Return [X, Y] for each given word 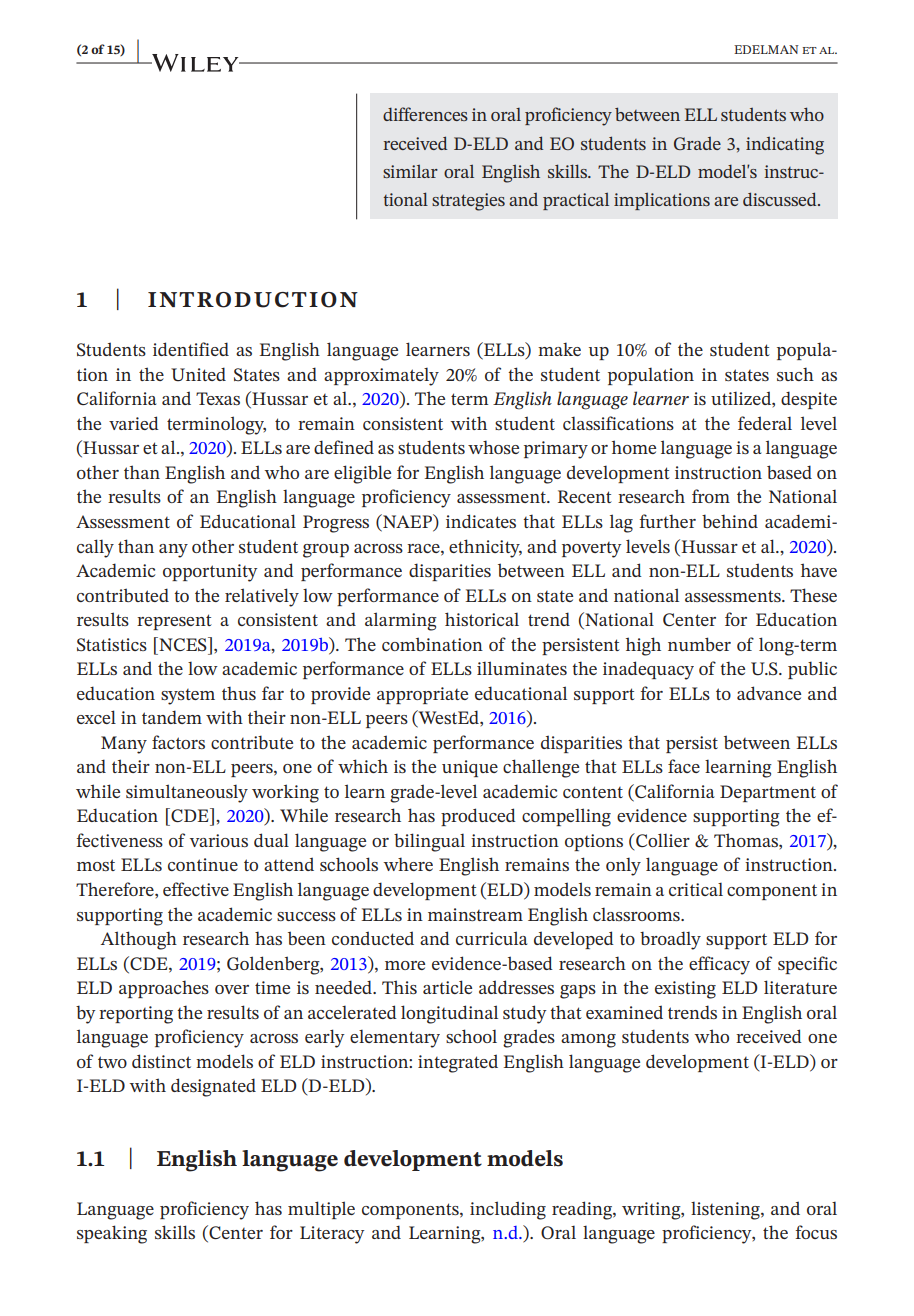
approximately [381, 376]
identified [191, 349]
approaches [164, 989]
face [684, 766]
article [447, 987]
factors [178, 742]
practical [576, 201]
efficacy [719, 965]
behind [730, 521]
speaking [112, 1234]
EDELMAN [766, 49]
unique [470, 768]
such [795, 374]
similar [410, 171]
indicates [481, 521]
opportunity [210, 573]
